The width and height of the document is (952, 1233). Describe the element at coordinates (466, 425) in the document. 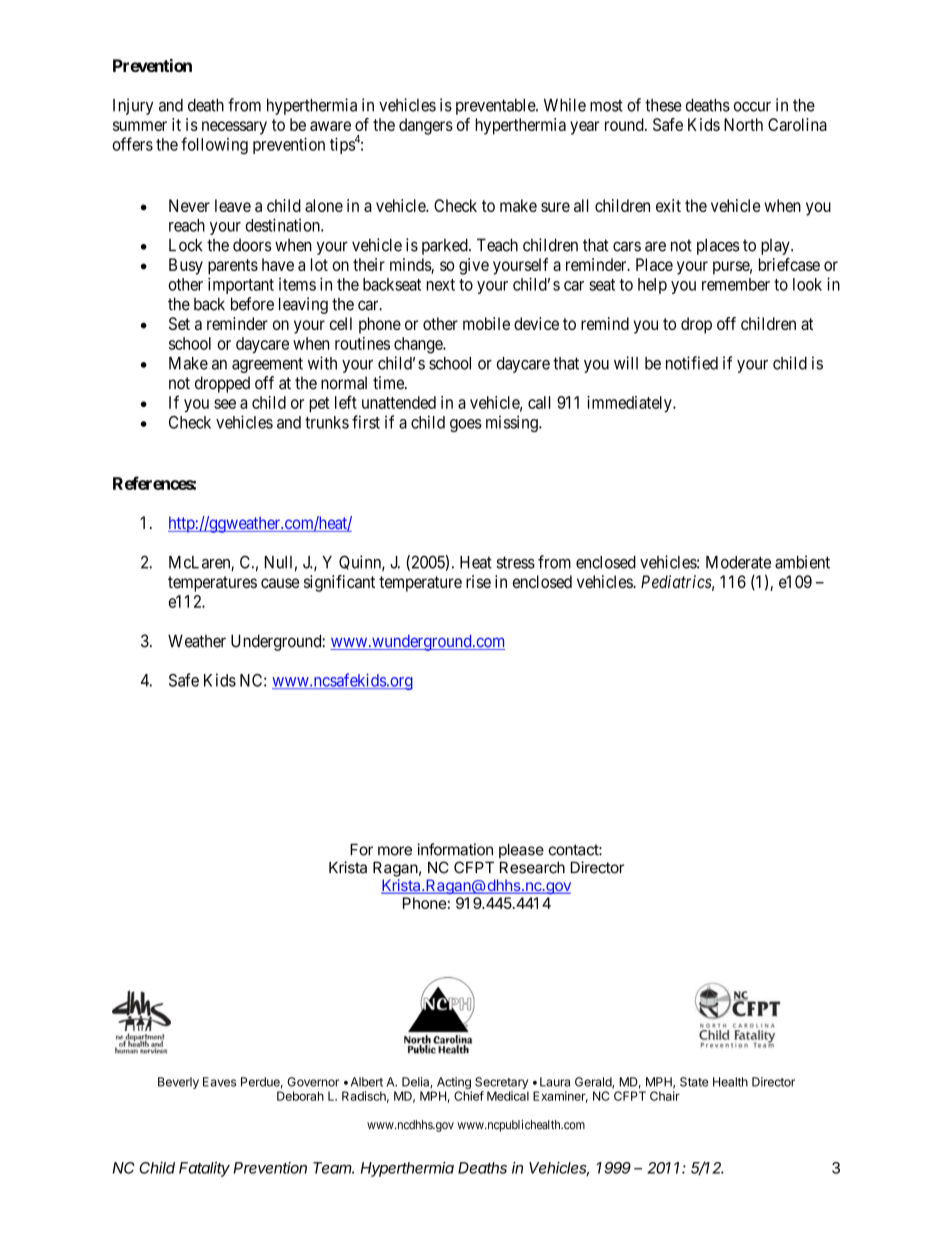

I see `goes` at that location.
